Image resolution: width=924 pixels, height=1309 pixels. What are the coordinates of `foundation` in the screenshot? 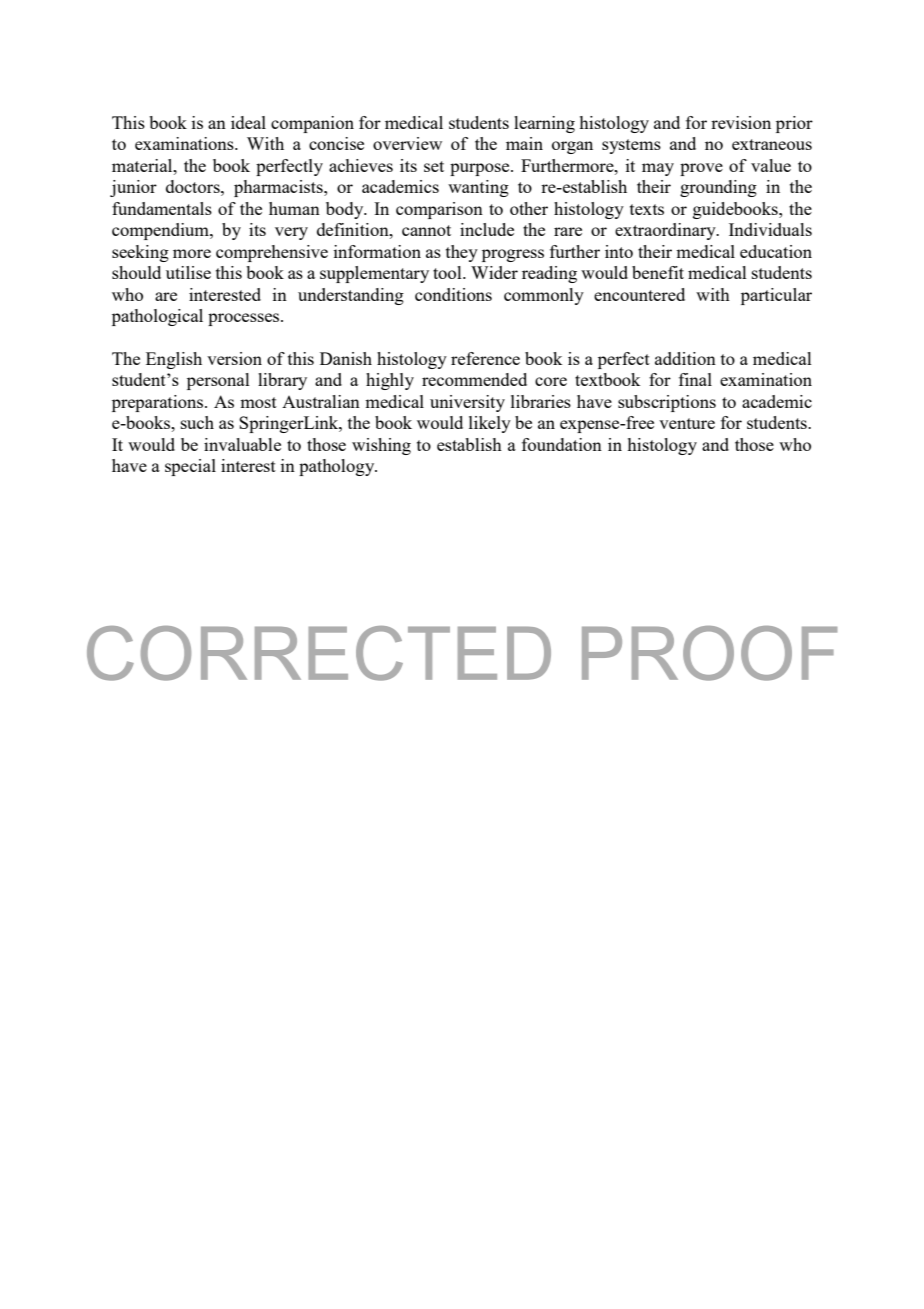 It's located at (562, 444).
